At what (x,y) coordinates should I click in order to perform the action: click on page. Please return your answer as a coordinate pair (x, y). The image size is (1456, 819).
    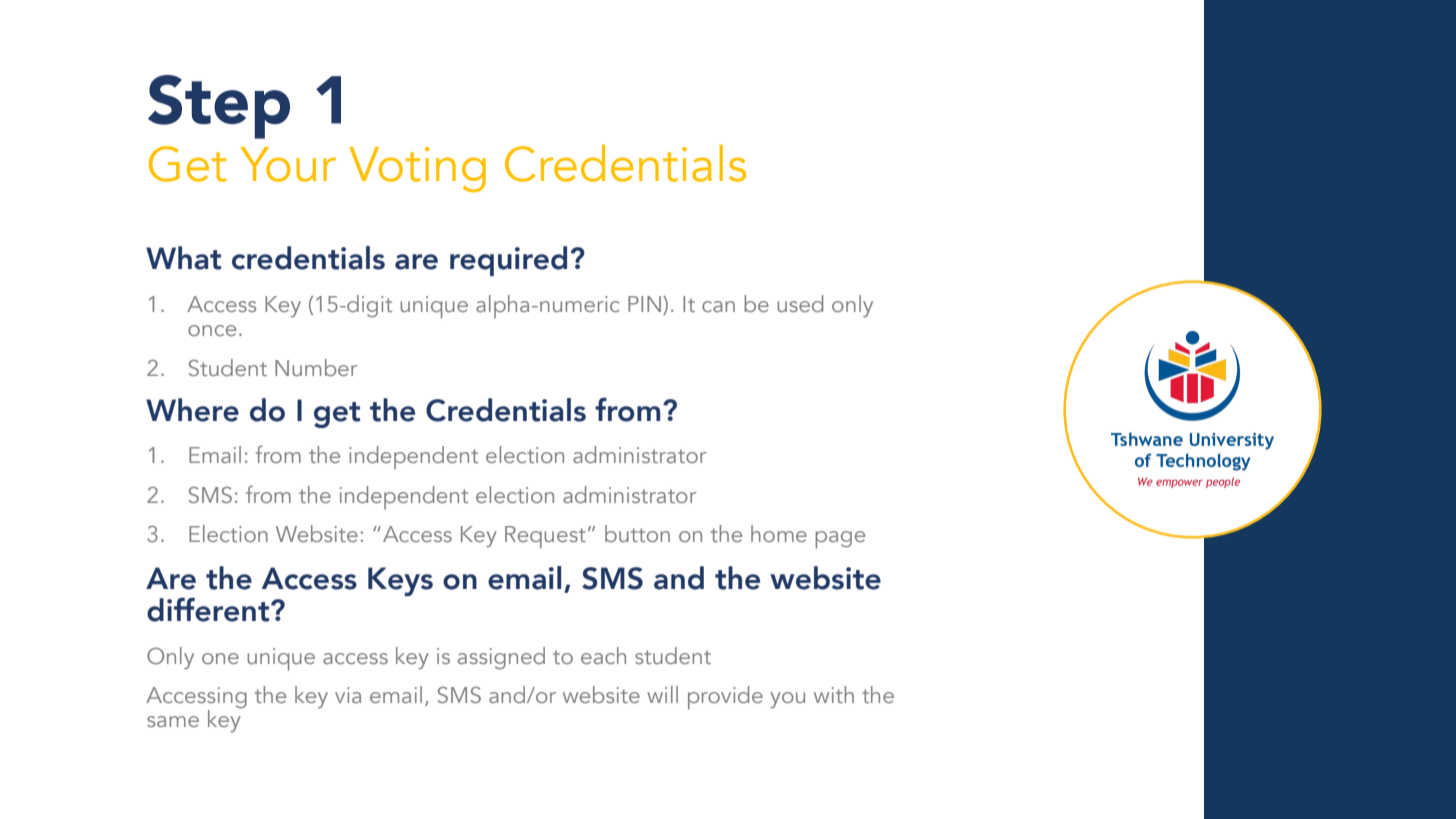
    Looking at the image, I should click on (840, 540).
